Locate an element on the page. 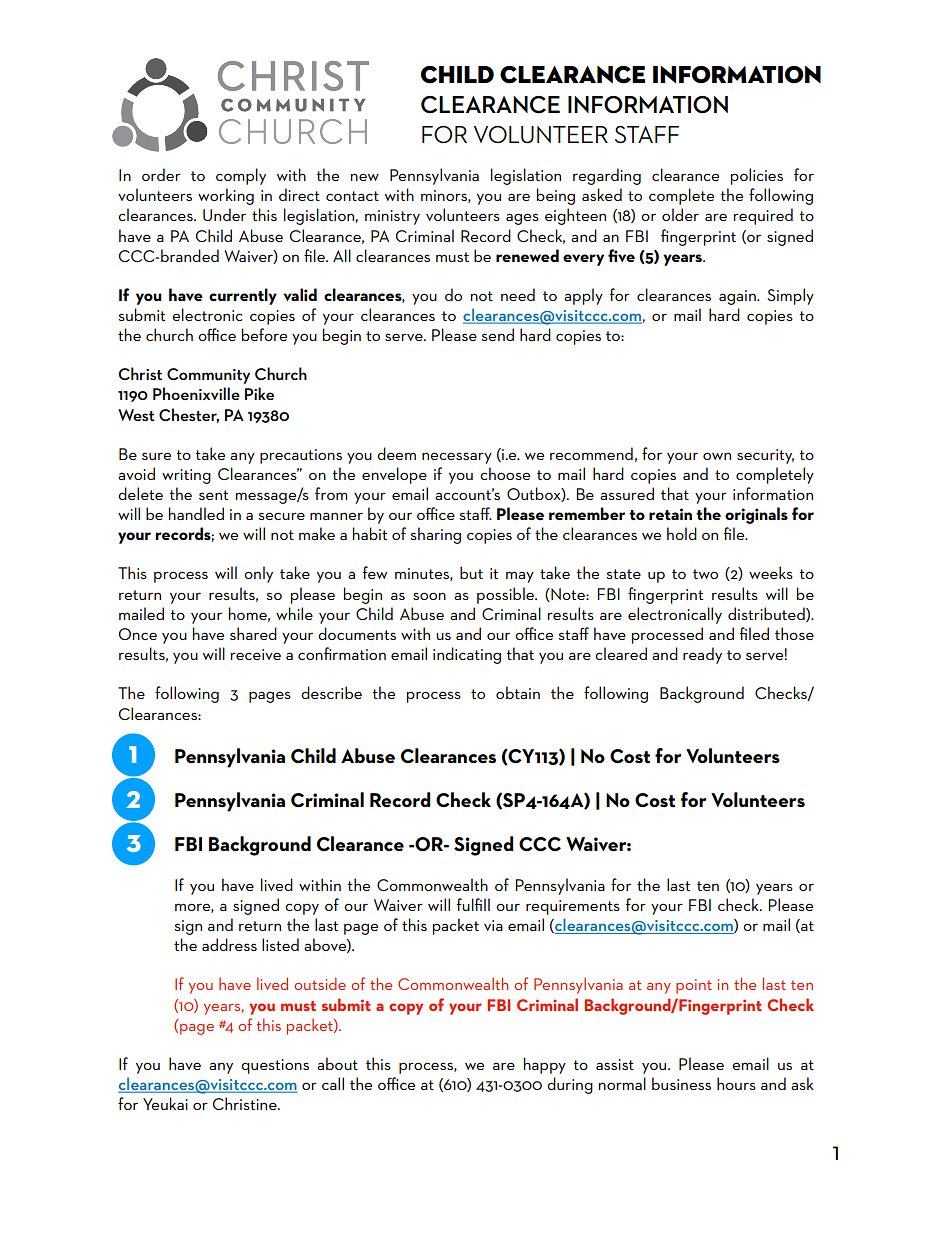  ready is located at coordinates (702, 655).
